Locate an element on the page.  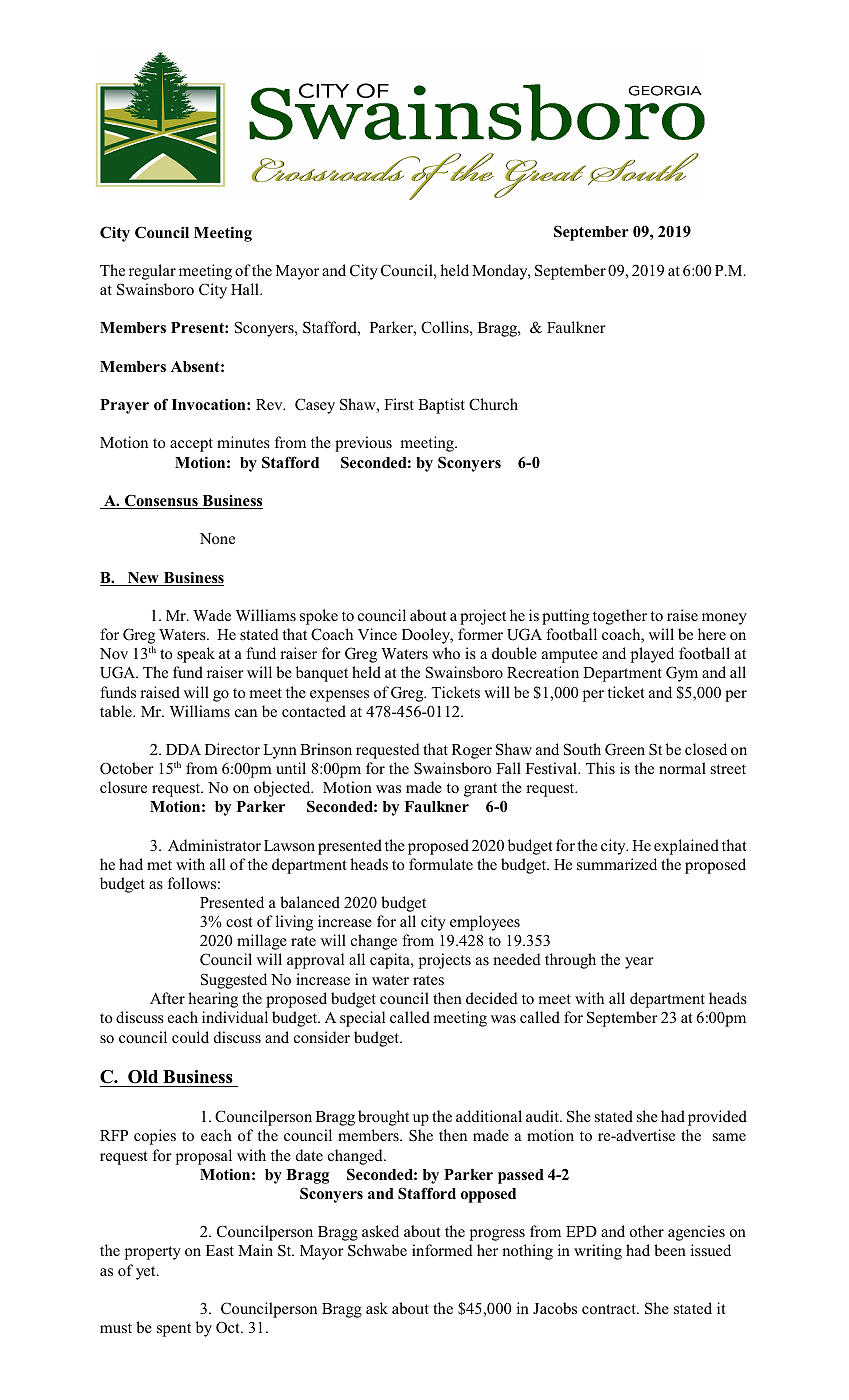
capita is located at coordinates (391, 961).
